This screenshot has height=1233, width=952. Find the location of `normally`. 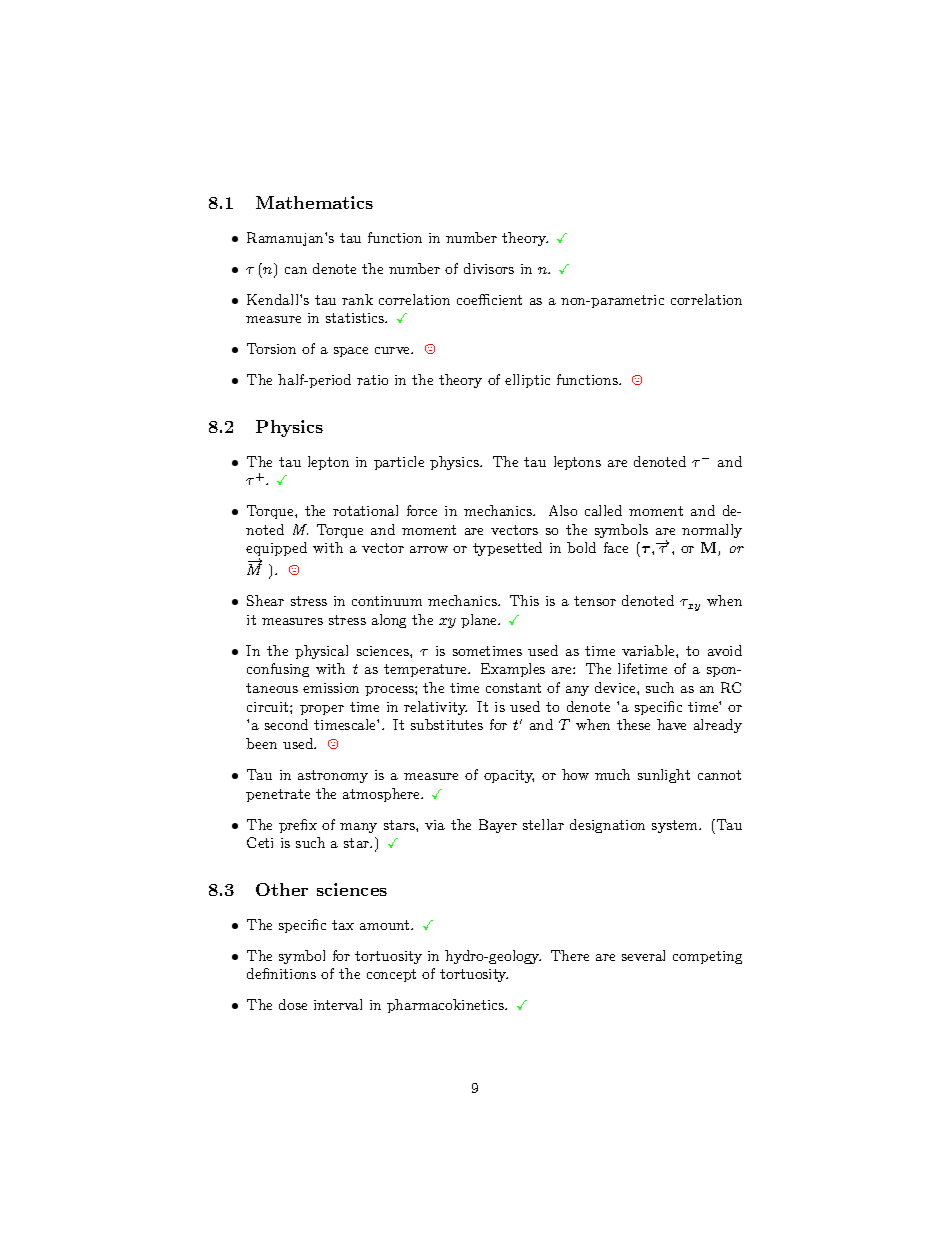

normally is located at coordinates (712, 531).
